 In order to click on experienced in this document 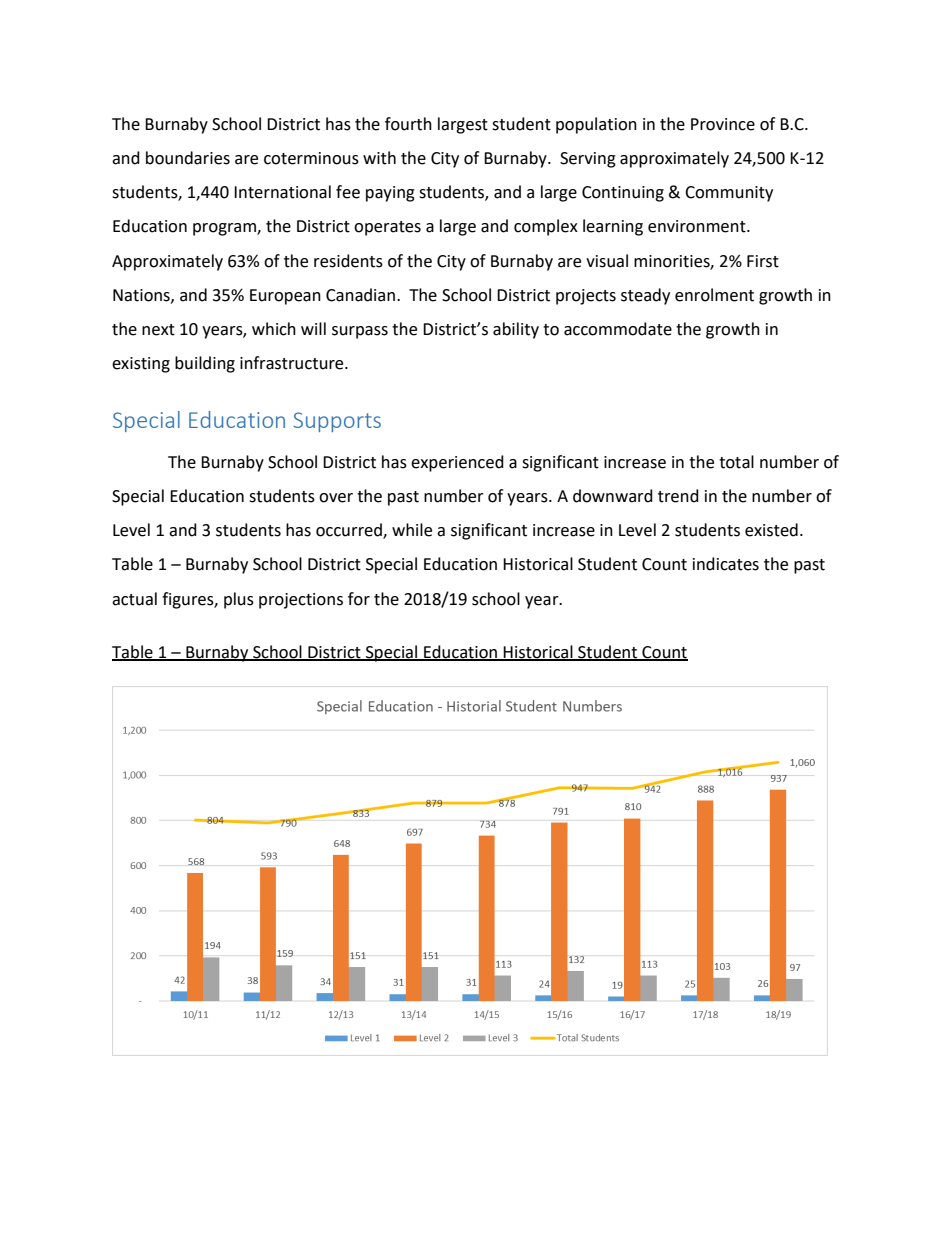, I will do `click(457, 463)`.
